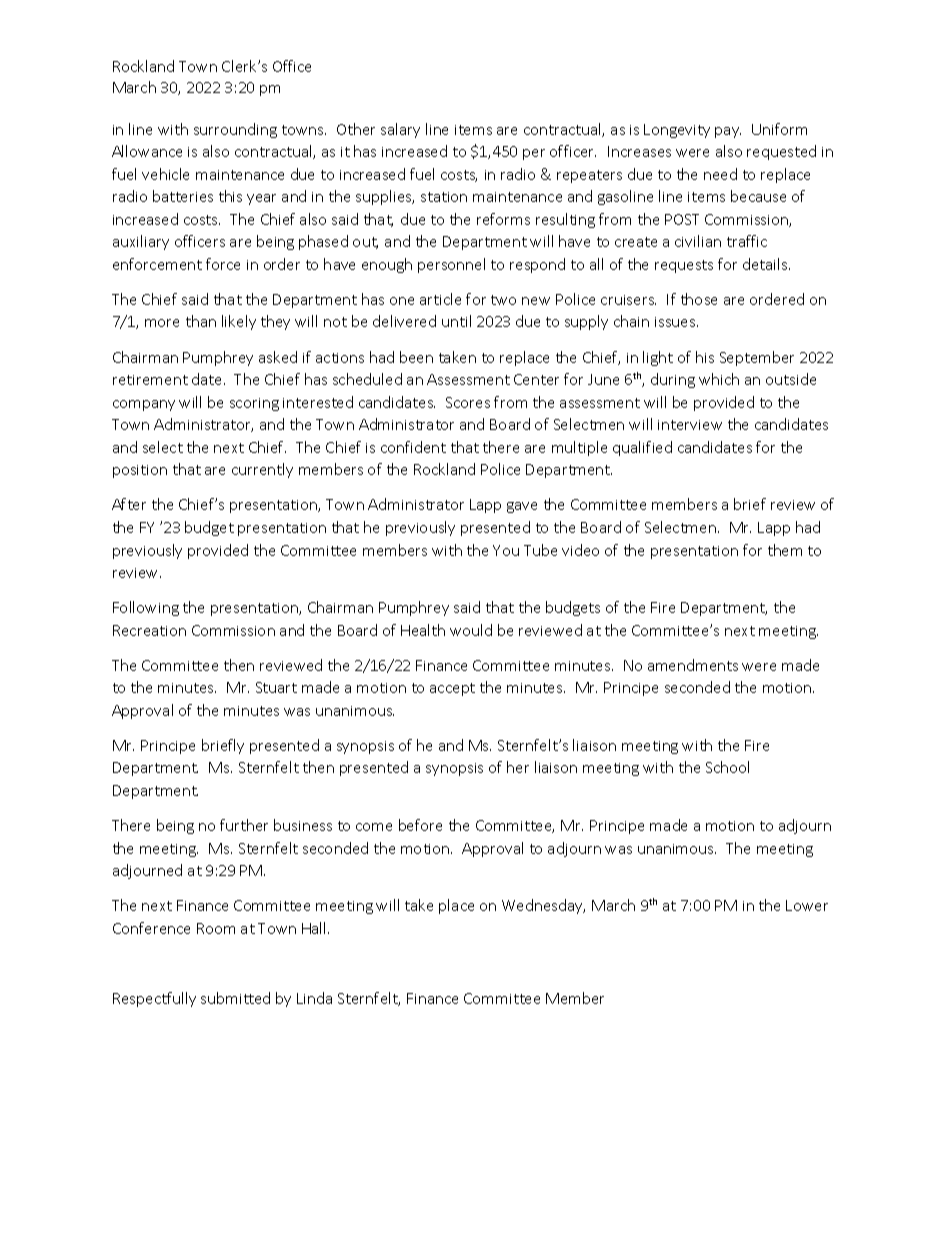 Image resolution: width=952 pixels, height=1233 pixels. Describe the element at coordinates (235, 130) in the document. I see `surrounding` at that location.
